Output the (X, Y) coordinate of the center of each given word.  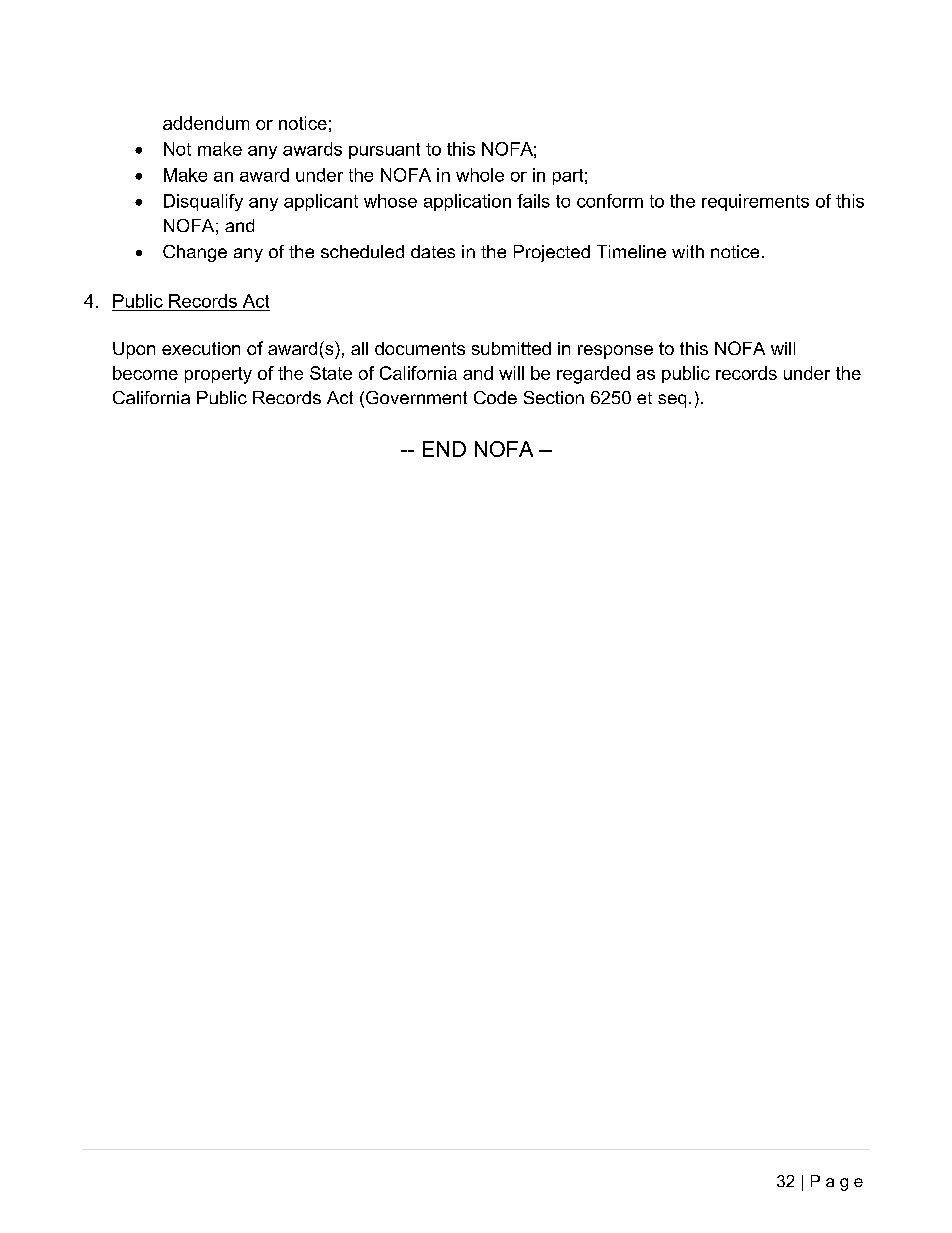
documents (420, 348)
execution (201, 348)
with (688, 251)
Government (416, 397)
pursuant (384, 151)
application (467, 202)
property (218, 375)
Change (195, 253)
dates (433, 251)
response (615, 352)
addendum (206, 123)
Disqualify (203, 202)
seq (672, 401)
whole (480, 175)
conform (610, 201)
